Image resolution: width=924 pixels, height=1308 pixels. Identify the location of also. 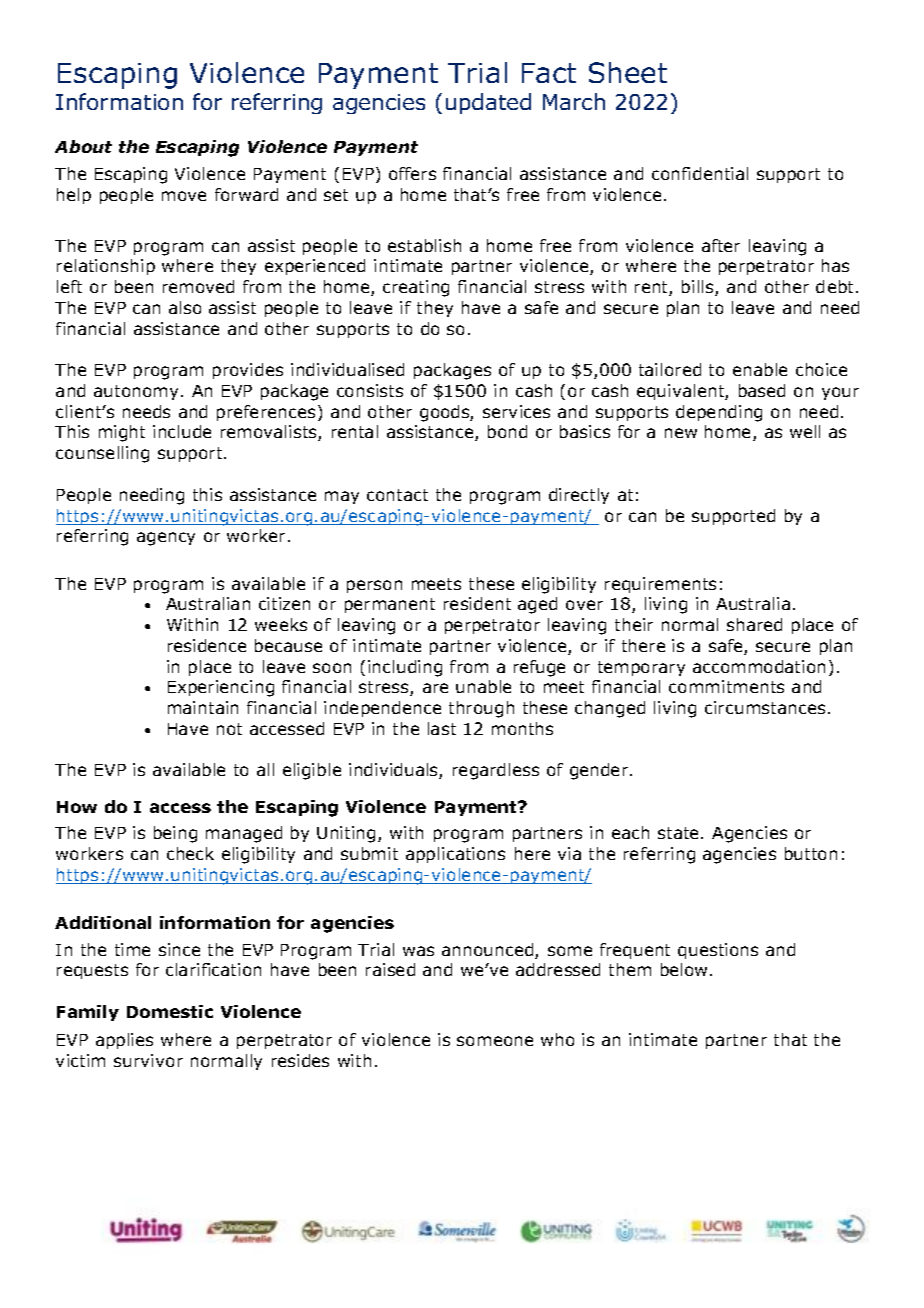
(185, 307).
